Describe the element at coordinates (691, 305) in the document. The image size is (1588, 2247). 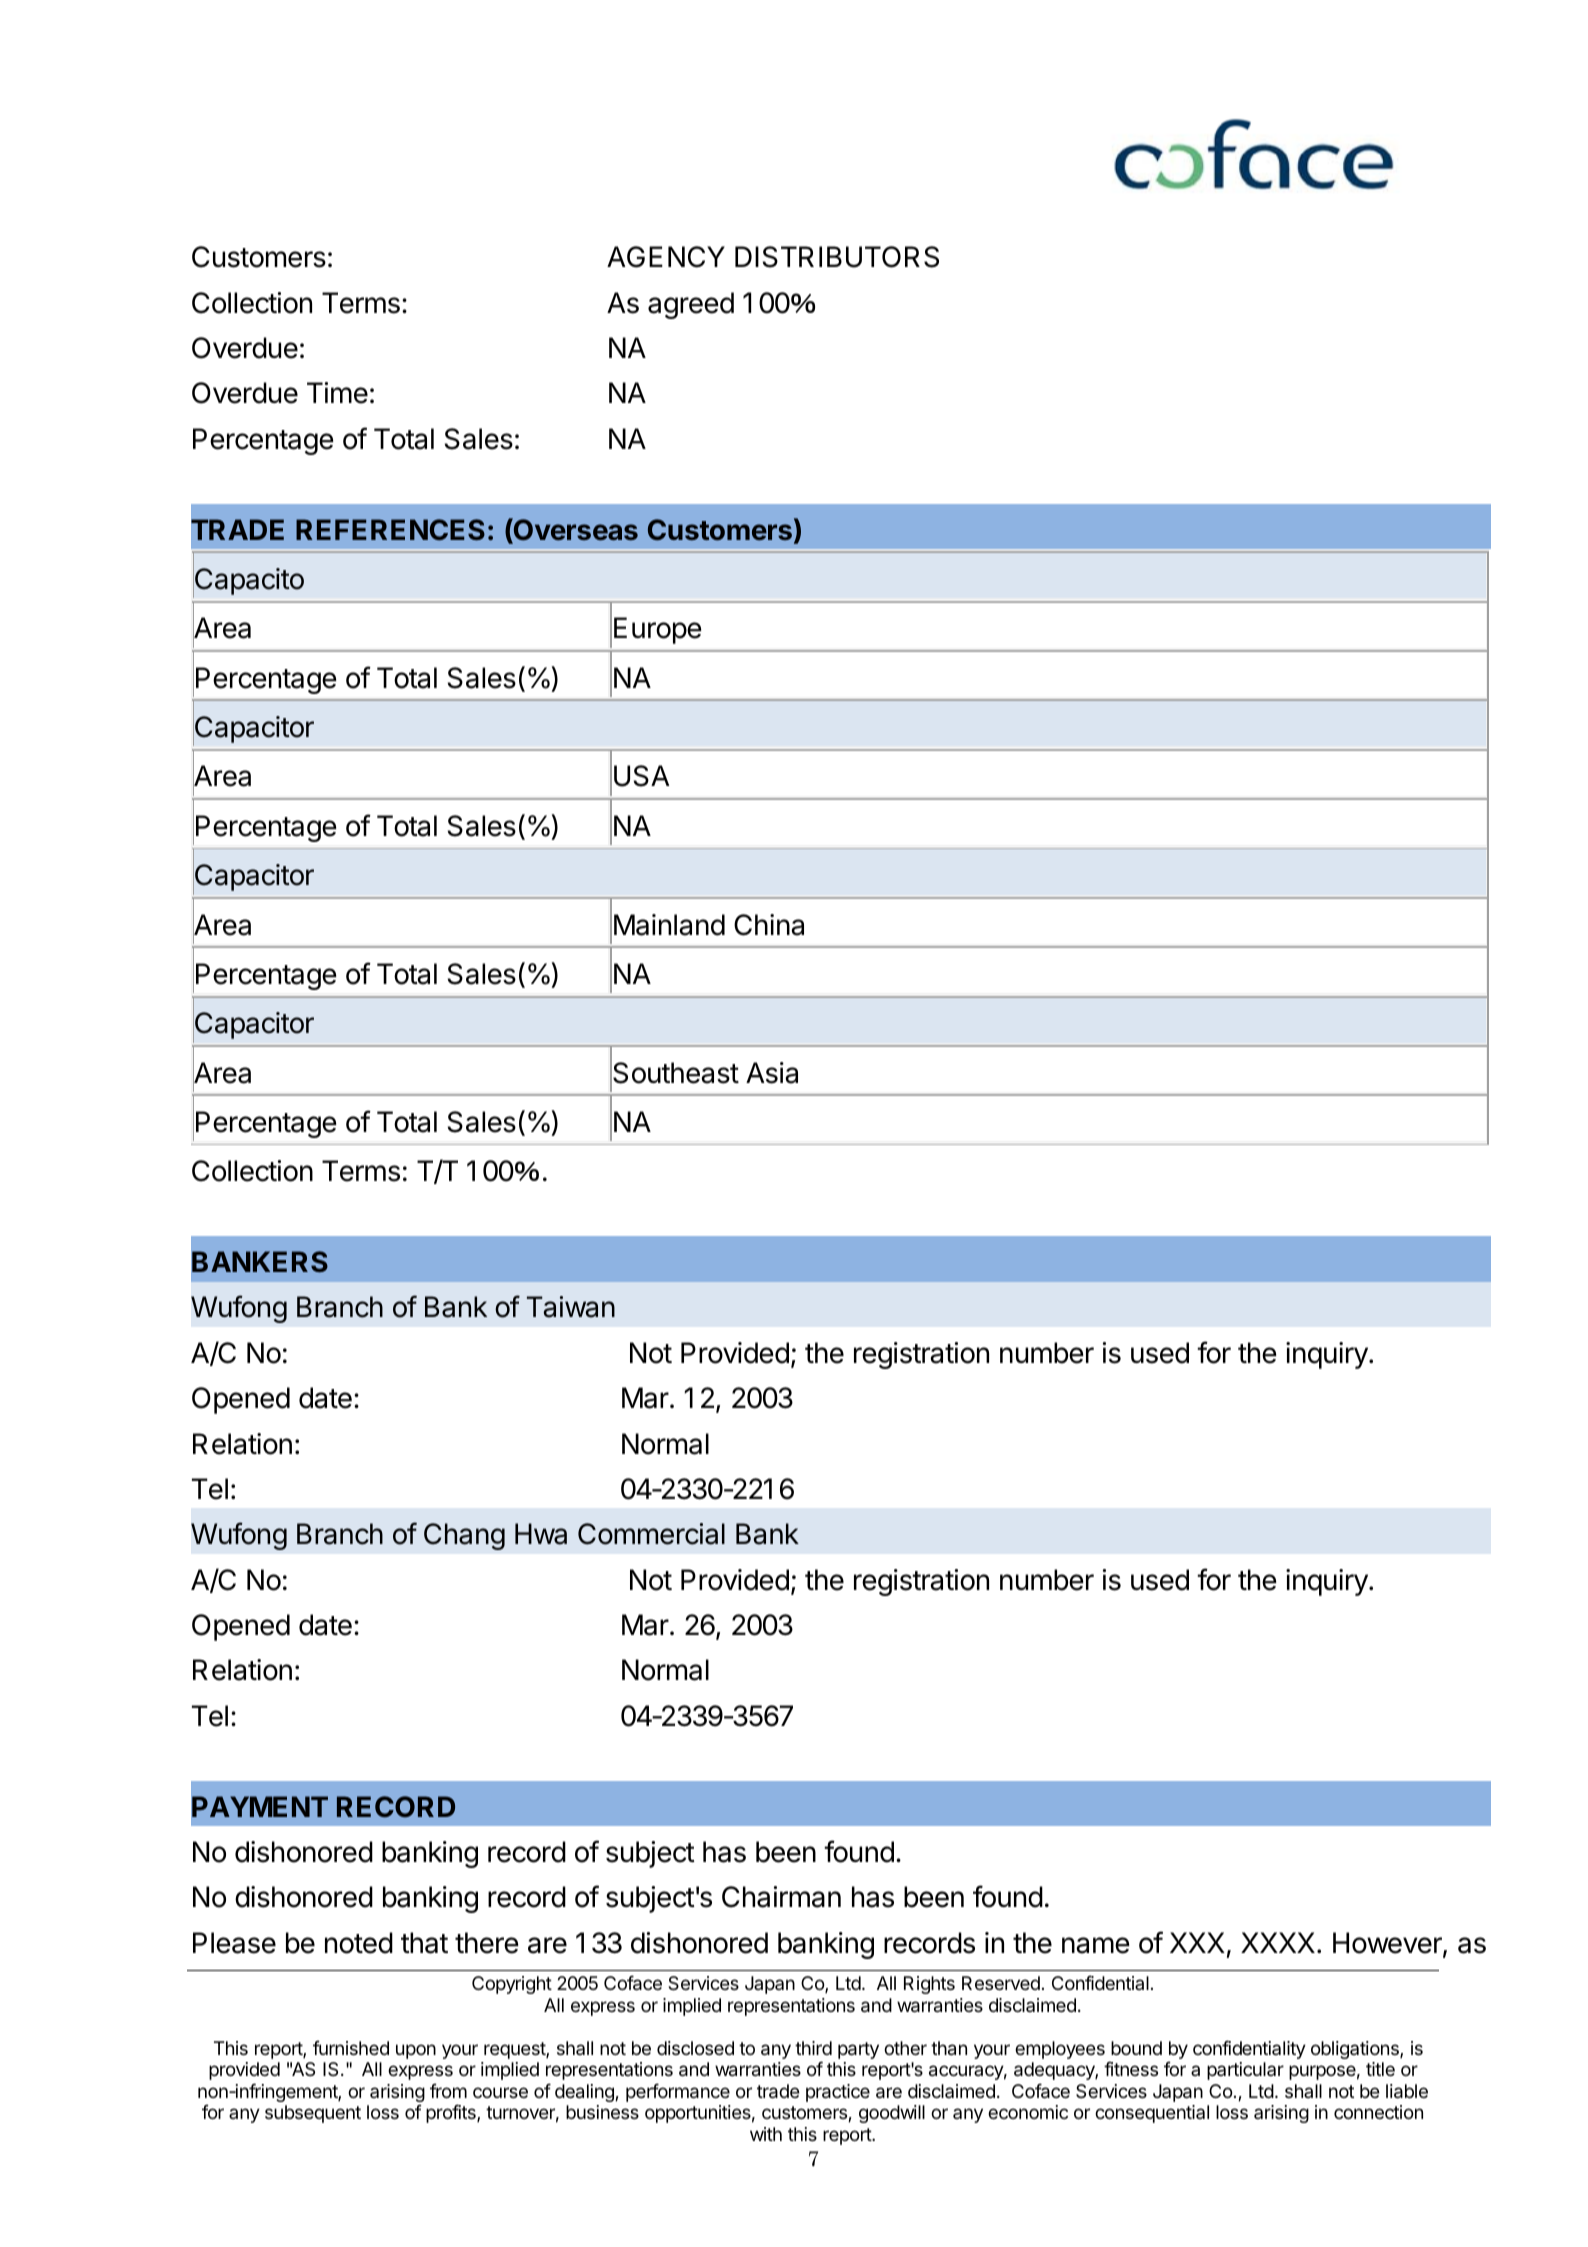
I see `agreed` at that location.
